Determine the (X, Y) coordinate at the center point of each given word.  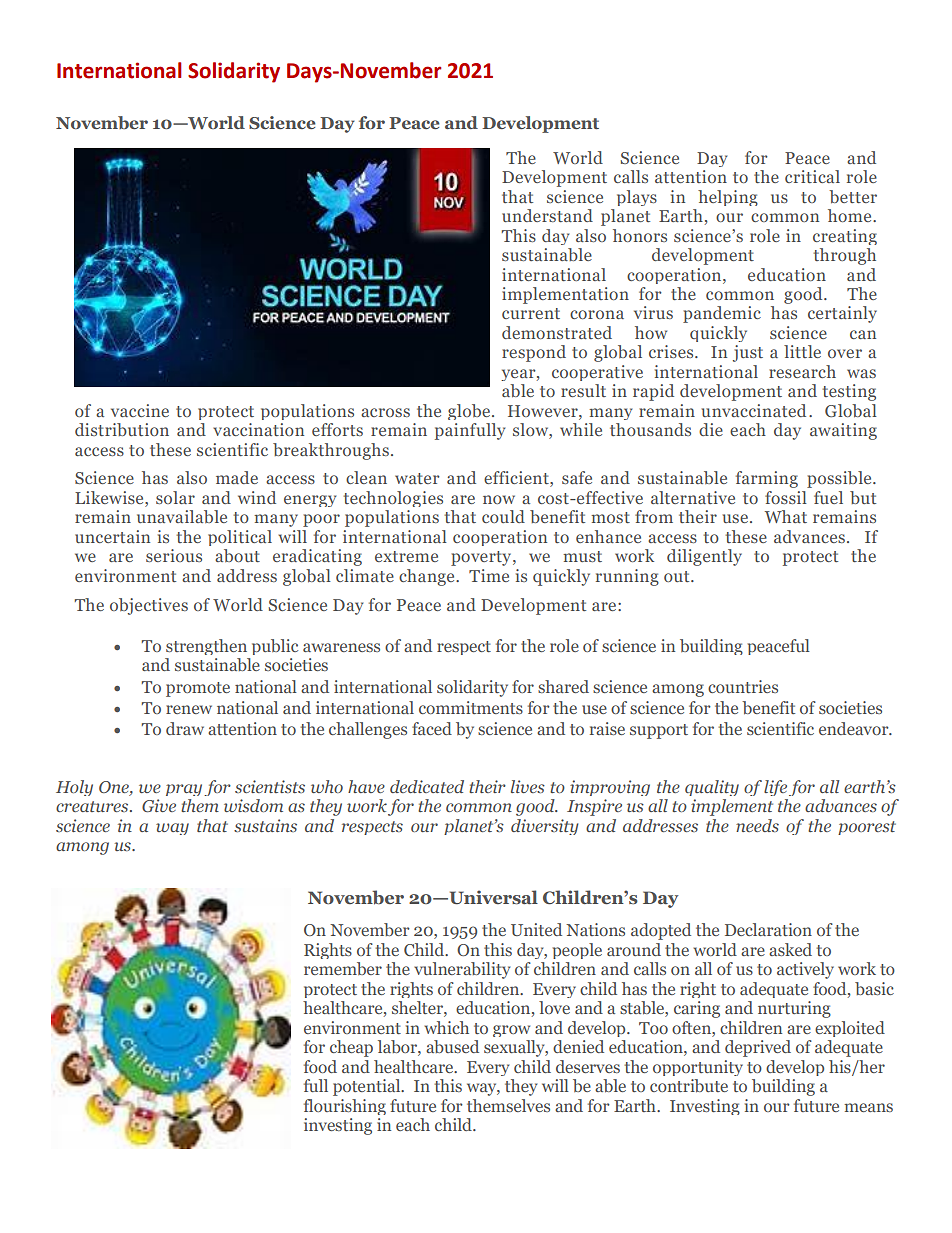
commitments (471, 707)
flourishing (345, 1107)
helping (728, 198)
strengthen (206, 647)
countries (743, 686)
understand (547, 215)
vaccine (140, 410)
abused (452, 1046)
